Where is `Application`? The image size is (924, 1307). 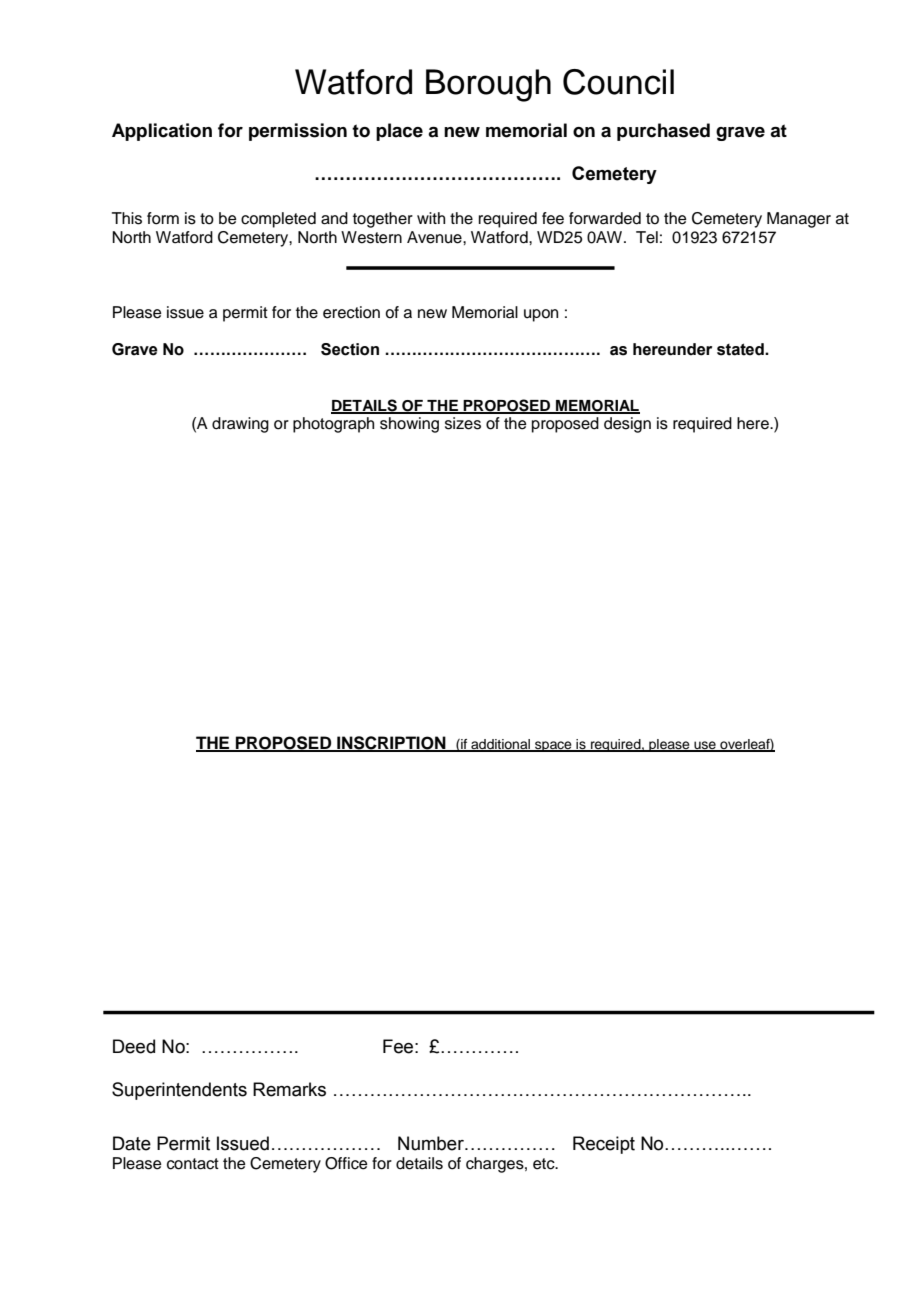 Application is located at coordinates (162, 132).
